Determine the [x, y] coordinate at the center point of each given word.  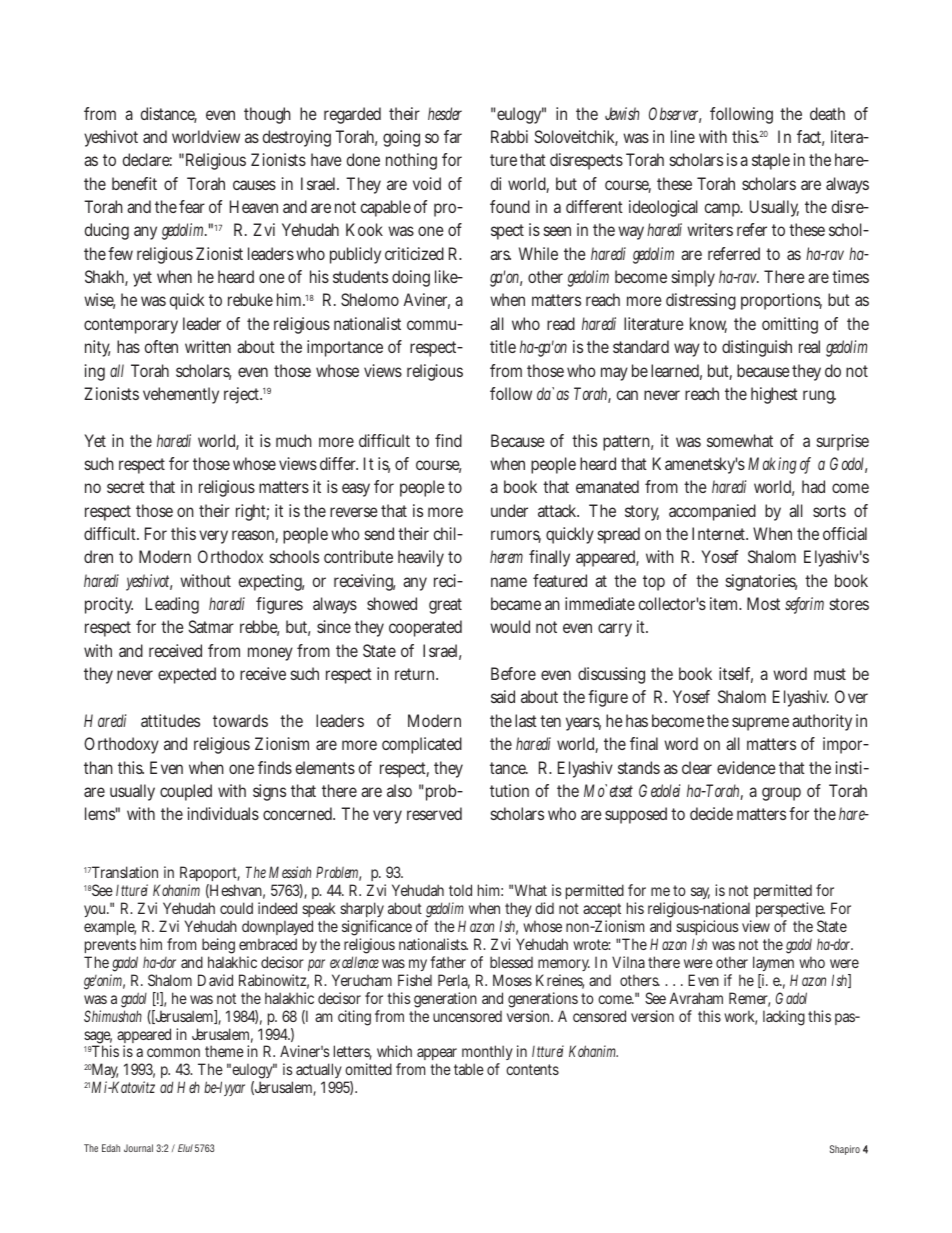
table [469, 1069]
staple [771, 161]
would [510, 626]
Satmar [211, 626]
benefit [134, 183]
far [453, 136]
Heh [188, 1087]
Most [763, 603]
